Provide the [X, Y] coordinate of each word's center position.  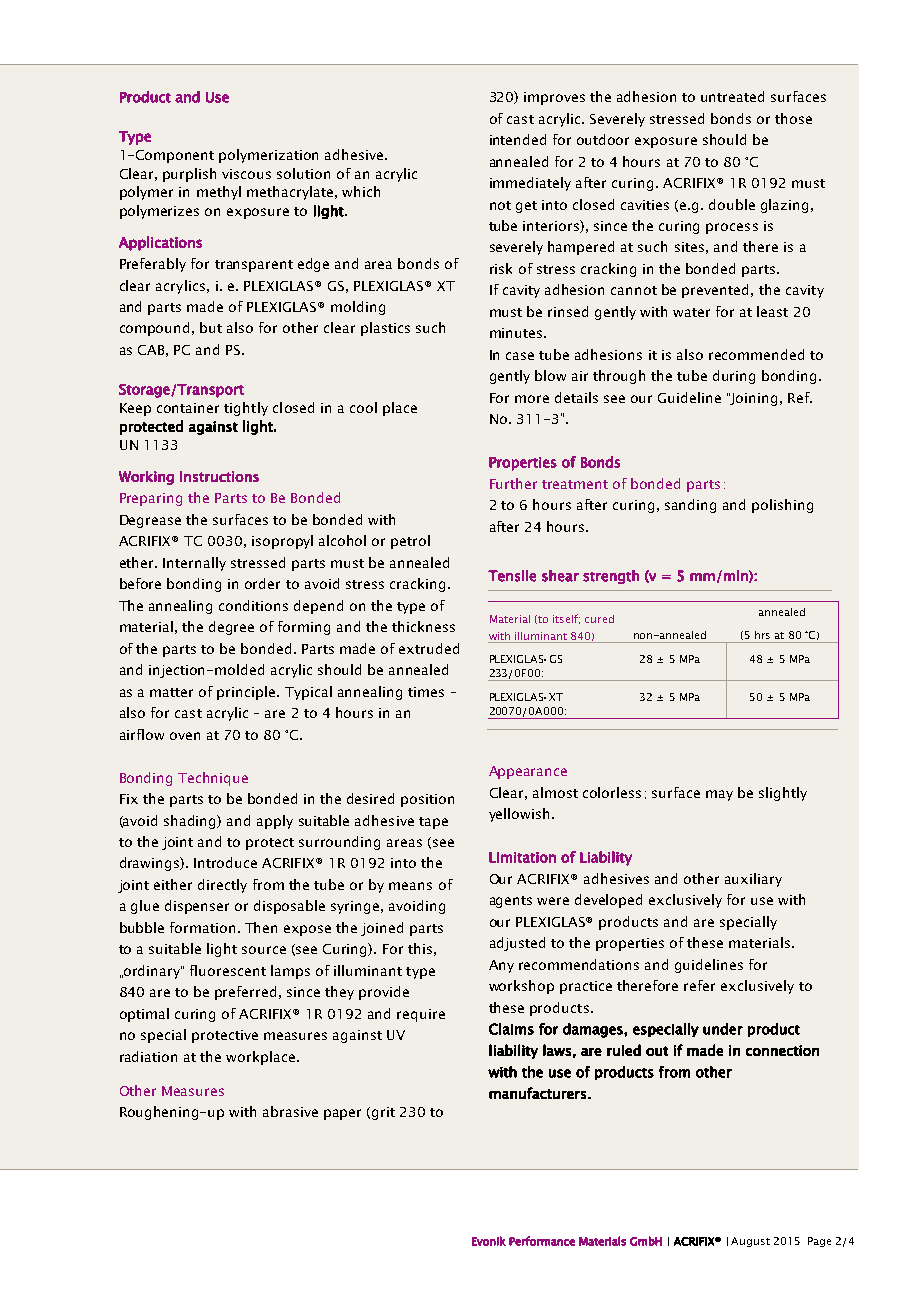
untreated [732, 96]
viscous [246, 174]
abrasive [290, 1111]
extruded [429, 648]
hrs [762, 635]
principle [247, 693]
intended [518, 139]
